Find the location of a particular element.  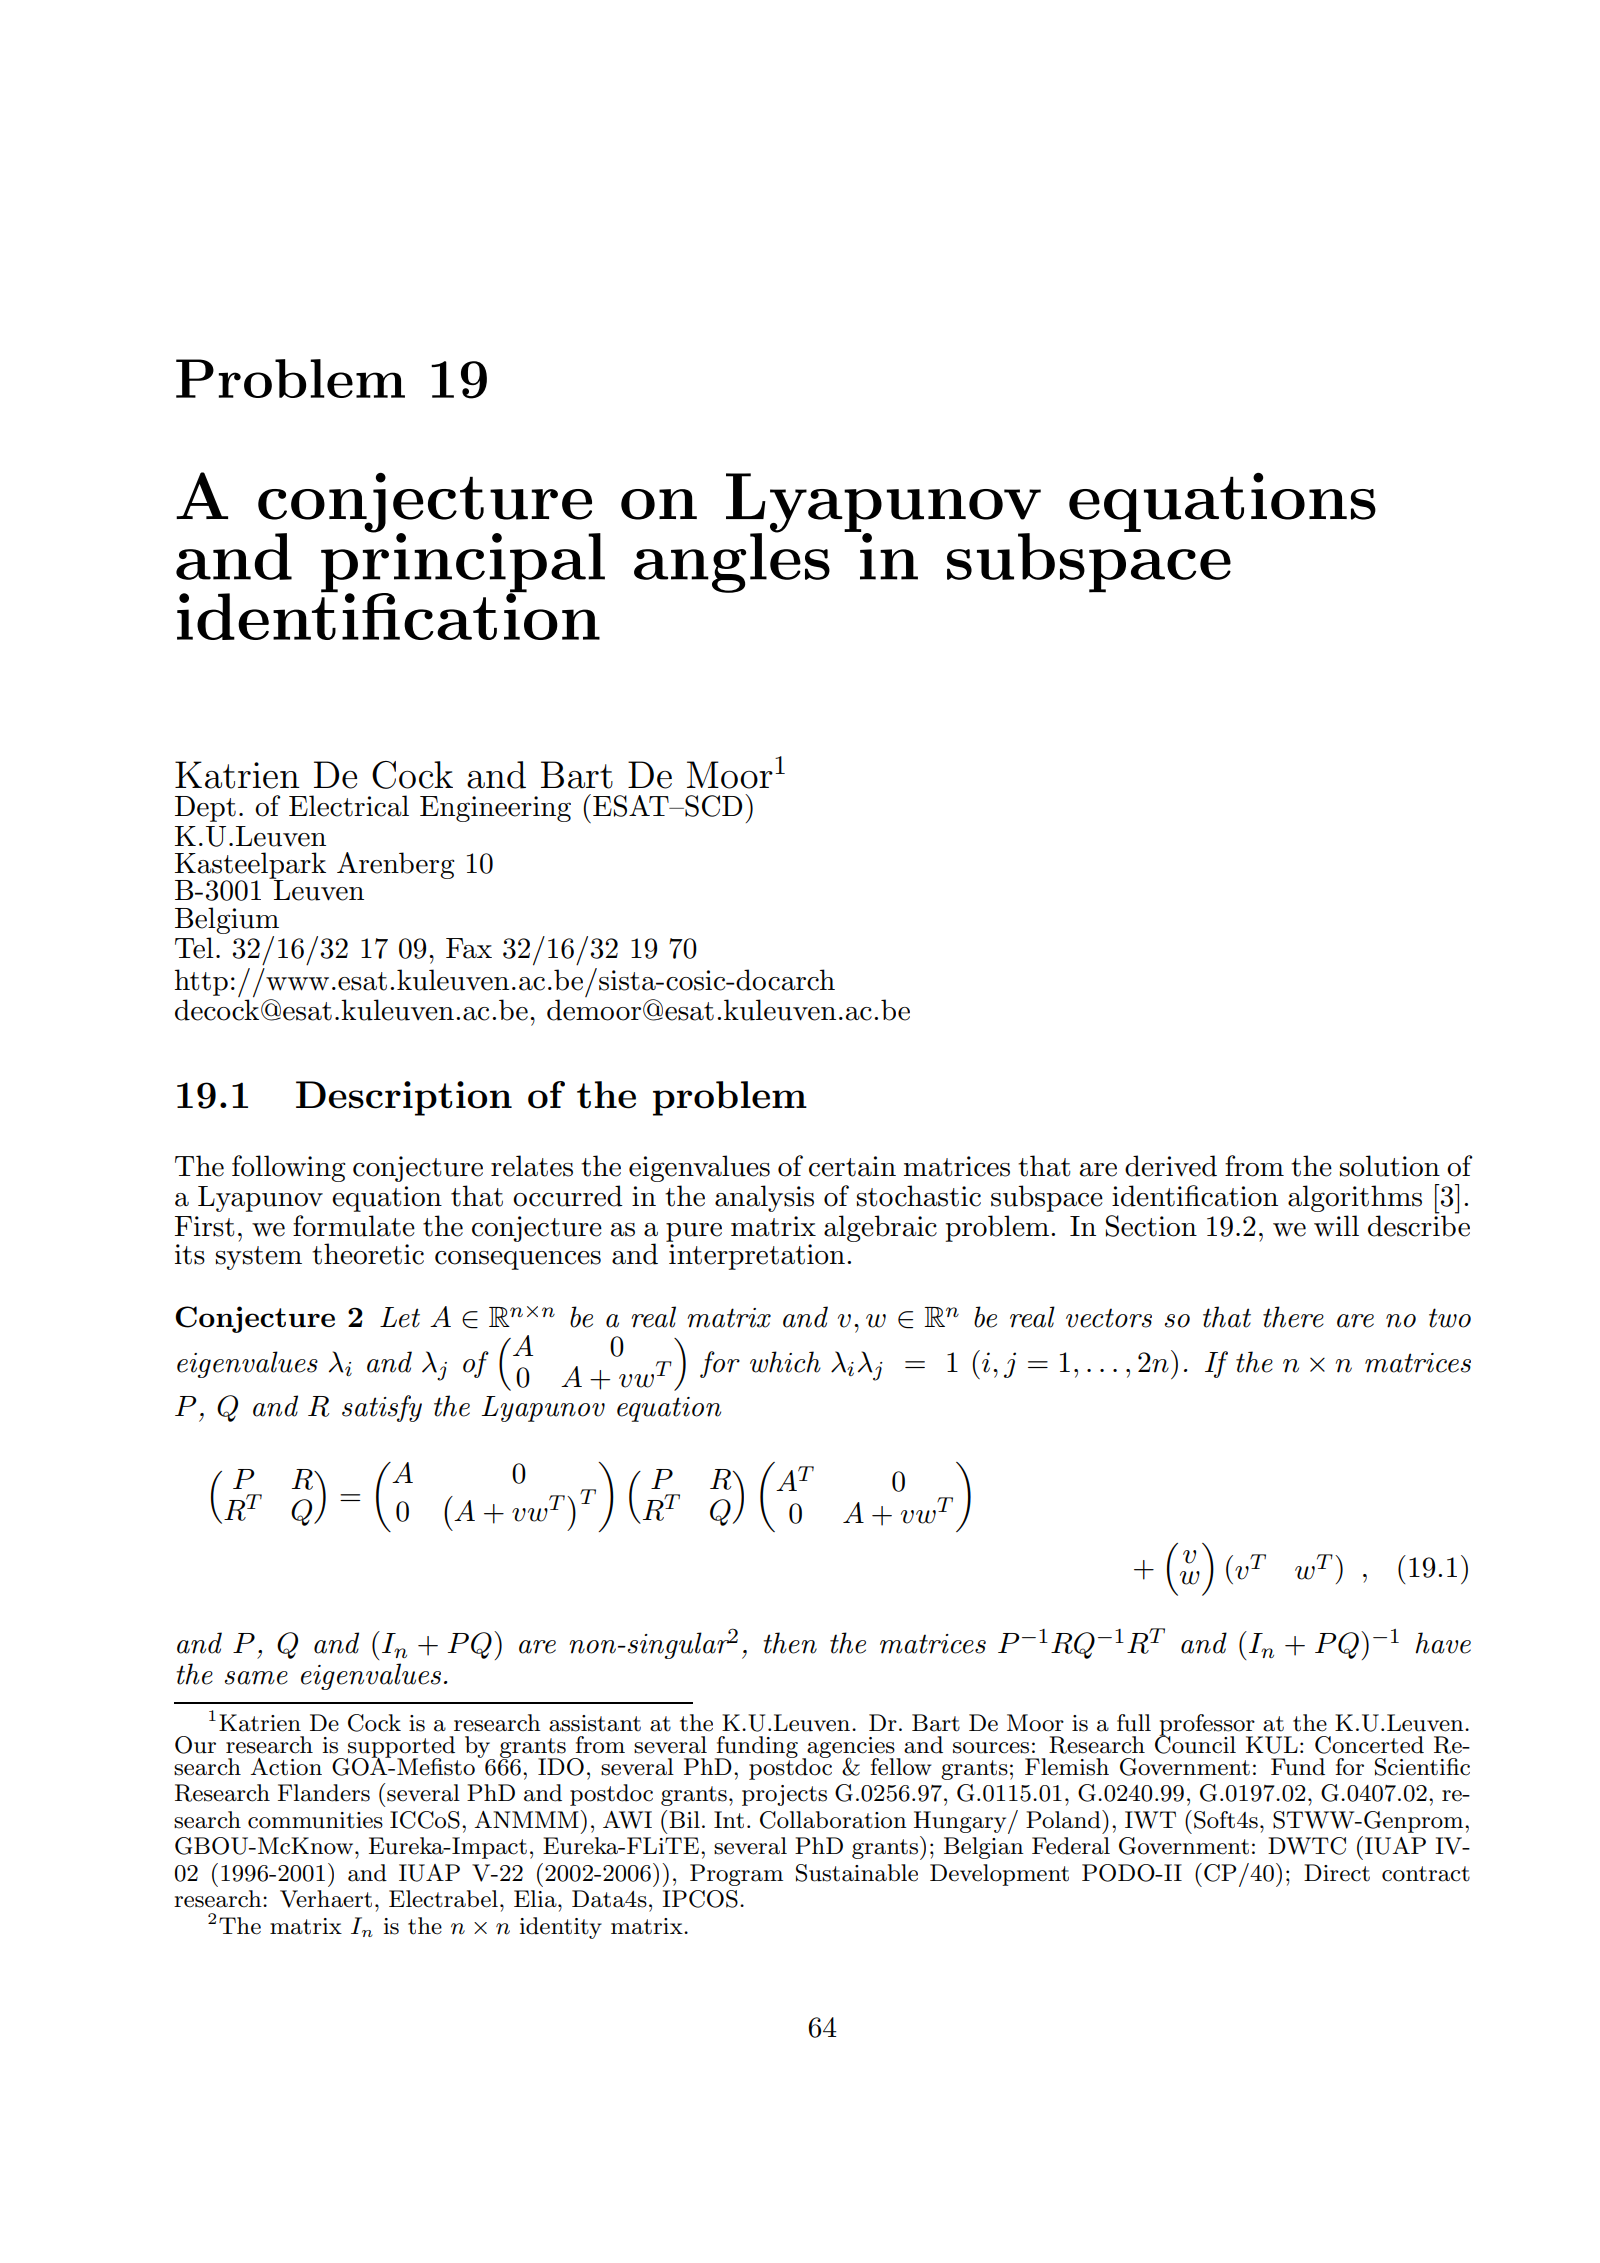

will is located at coordinates (1336, 1226).
